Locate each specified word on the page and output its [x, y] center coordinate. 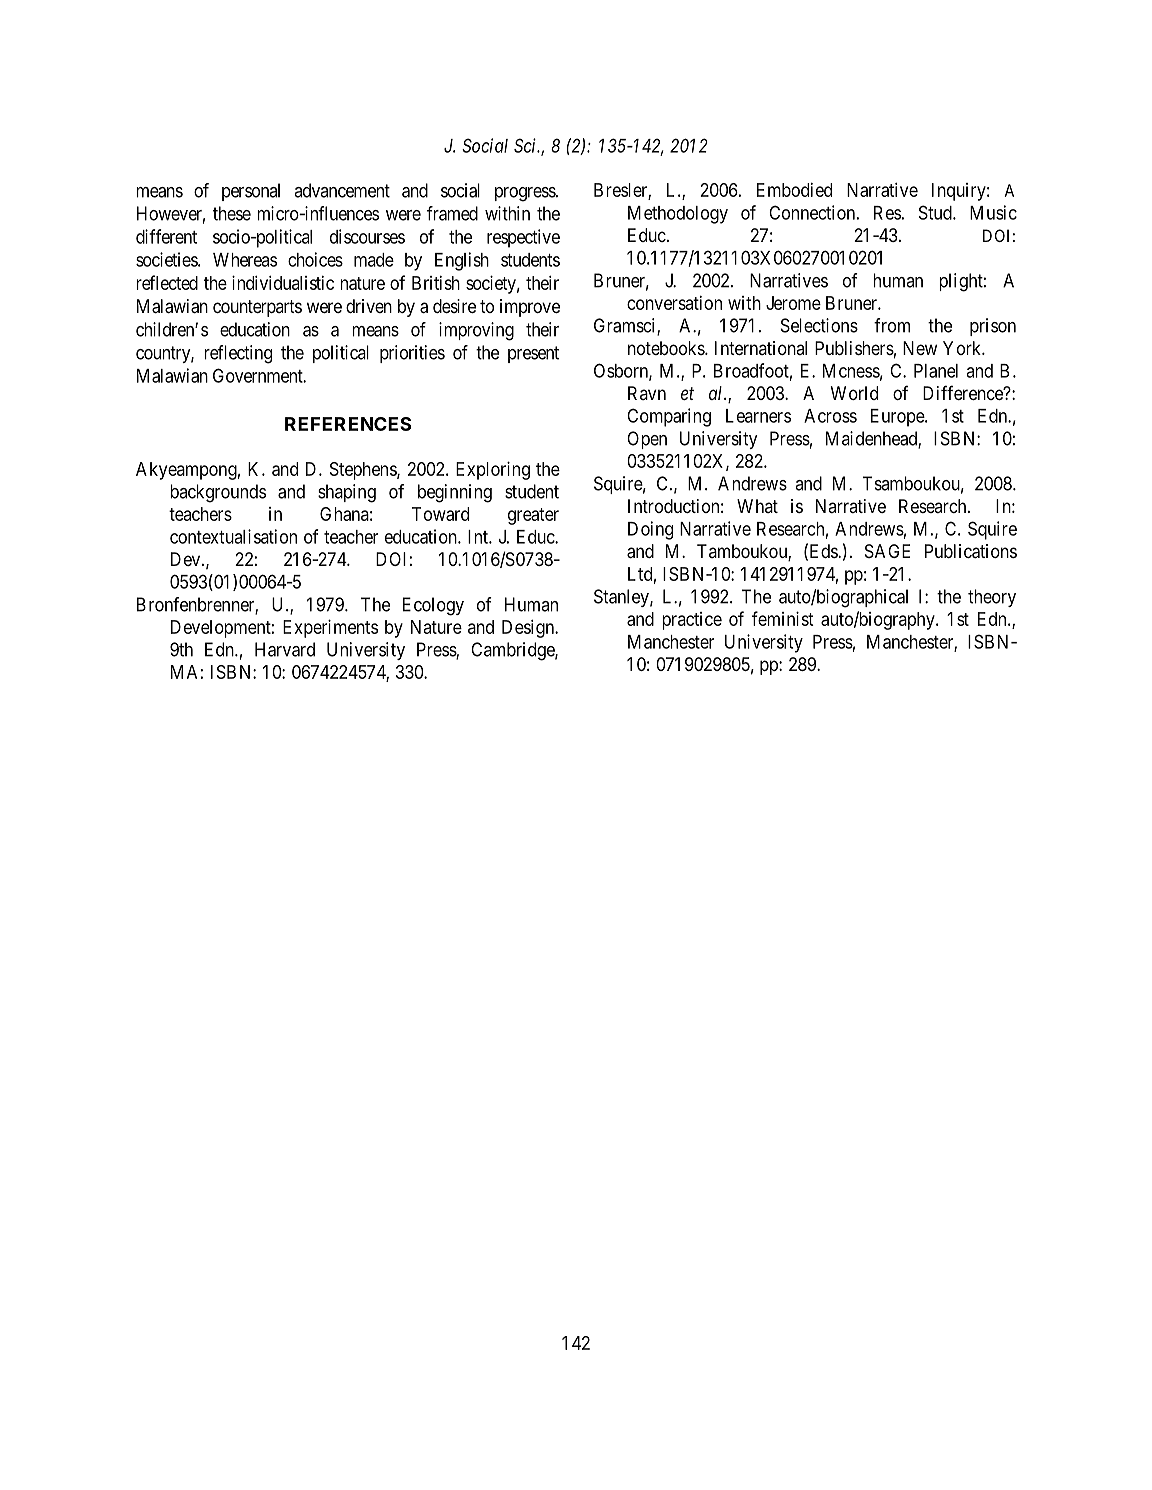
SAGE [887, 551]
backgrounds [218, 493]
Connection [812, 212]
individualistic [283, 282]
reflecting [238, 354]
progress [526, 194]
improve [530, 308]
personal [251, 192]
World [854, 393]
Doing [650, 530]
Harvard [285, 649]
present [533, 354]
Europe [898, 418]
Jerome [793, 303]
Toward [440, 514]
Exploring [493, 470]
